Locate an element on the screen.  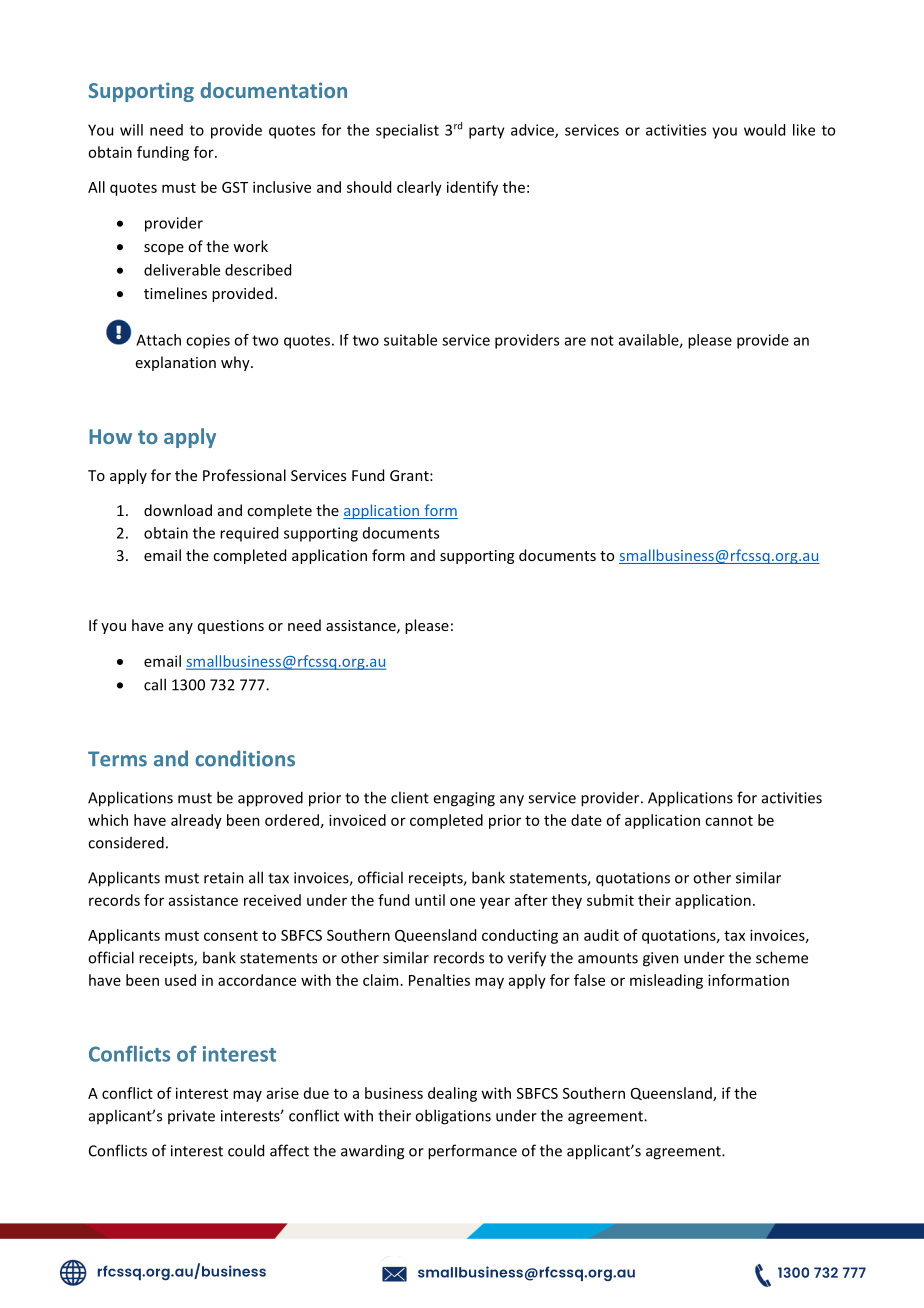
will is located at coordinates (131, 130).
